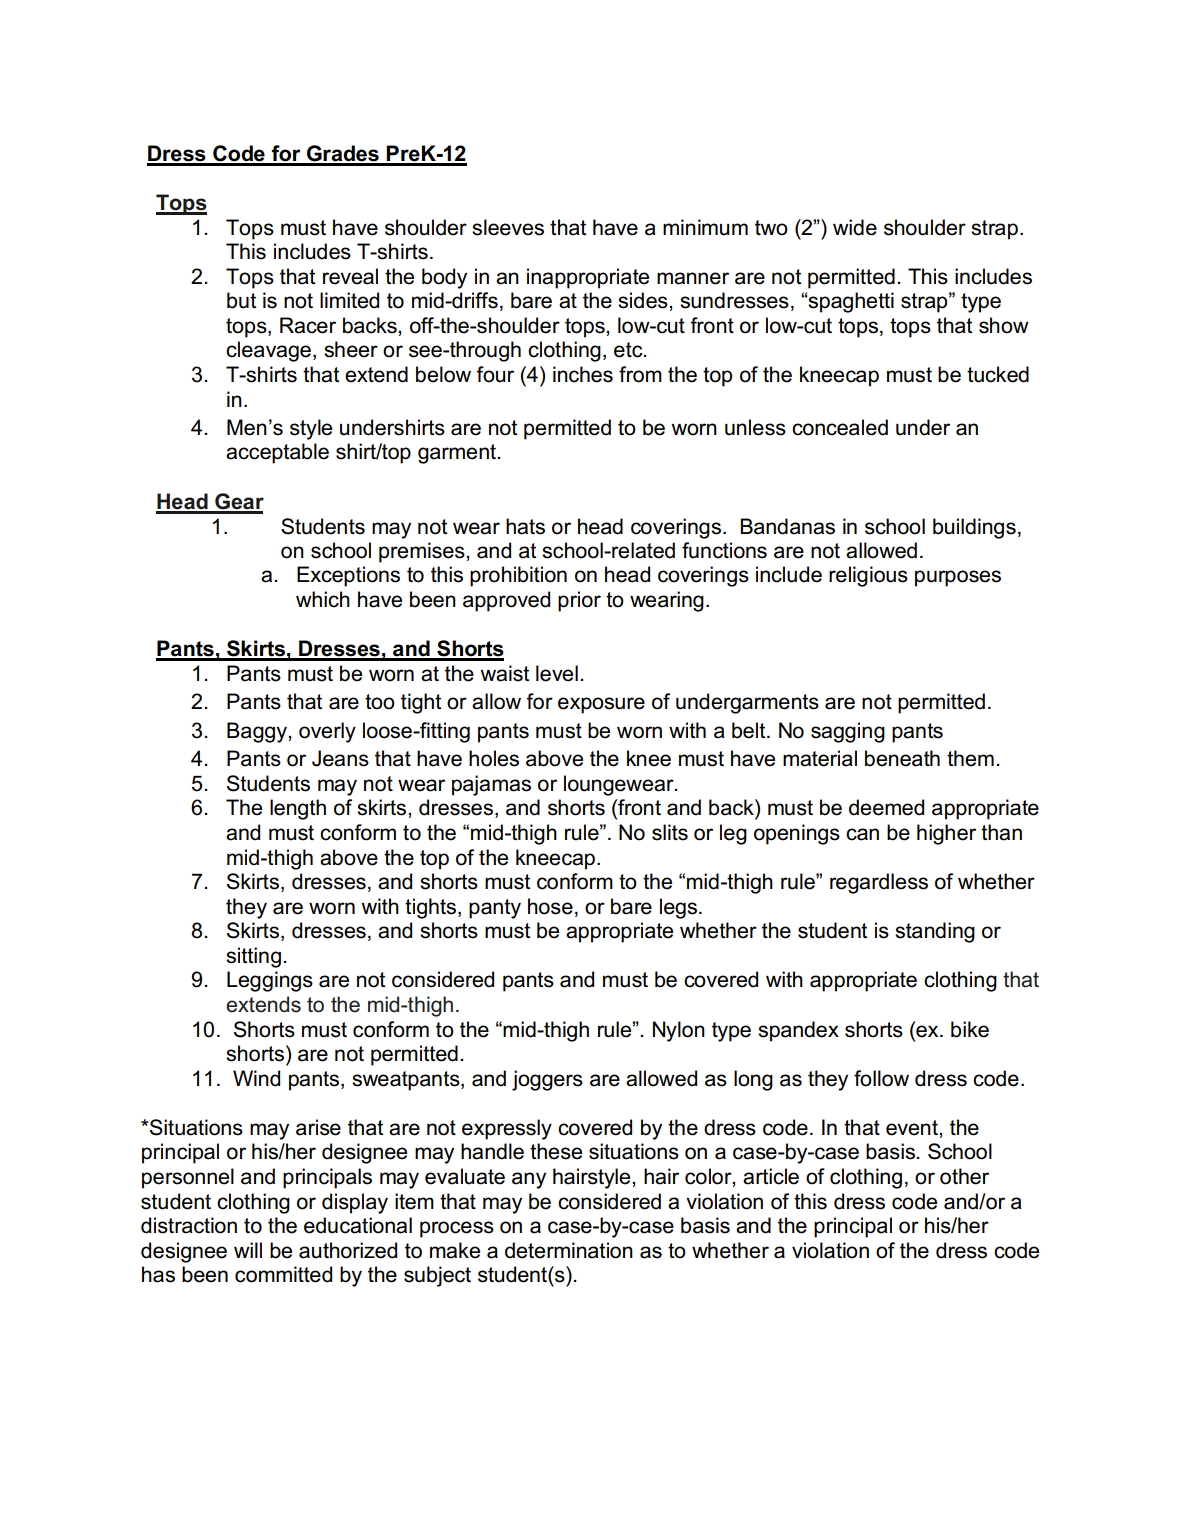  What do you see at coordinates (964, 1176) in the page?
I see `other` at bounding box center [964, 1176].
